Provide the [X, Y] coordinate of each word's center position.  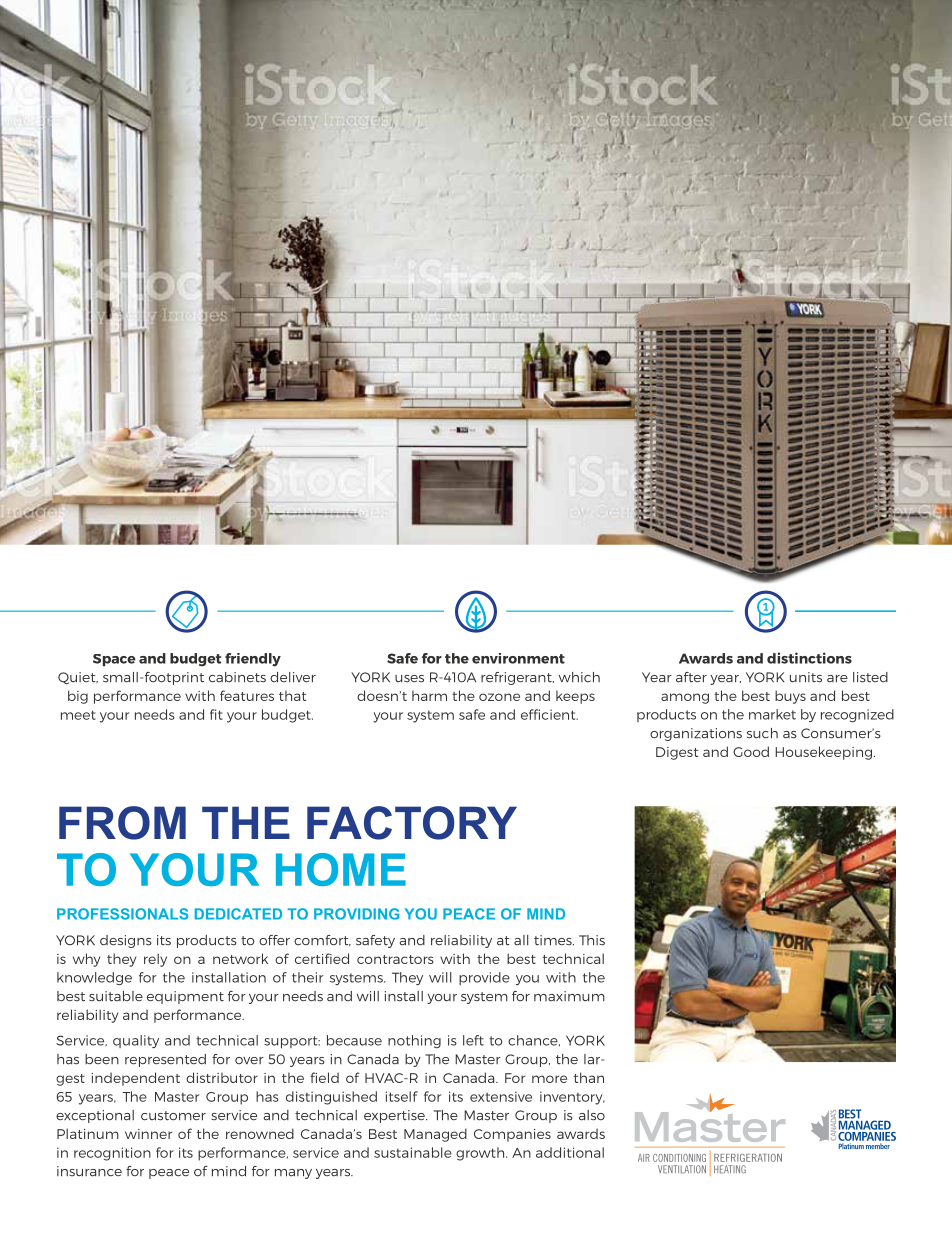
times [554, 940]
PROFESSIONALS [122, 914]
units [806, 677]
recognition [112, 1154]
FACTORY [412, 823]
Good [751, 751]
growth [481, 1154]
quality [136, 1041]
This [592, 940]
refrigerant [517, 678]
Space [114, 660]
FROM [122, 823]
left [473, 1040]
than [589, 1077]
